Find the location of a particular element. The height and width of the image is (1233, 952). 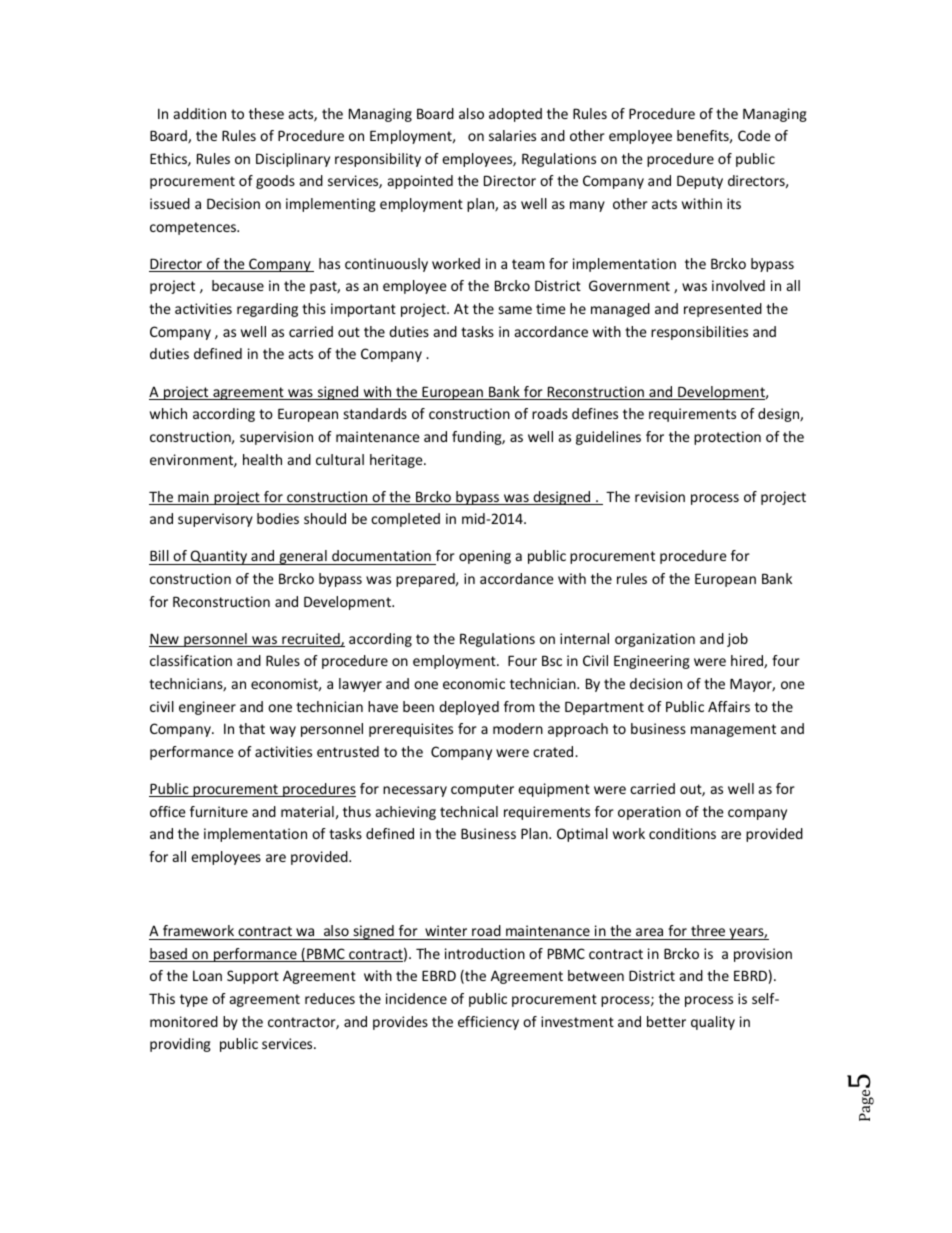

furniture is located at coordinates (219, 811).
